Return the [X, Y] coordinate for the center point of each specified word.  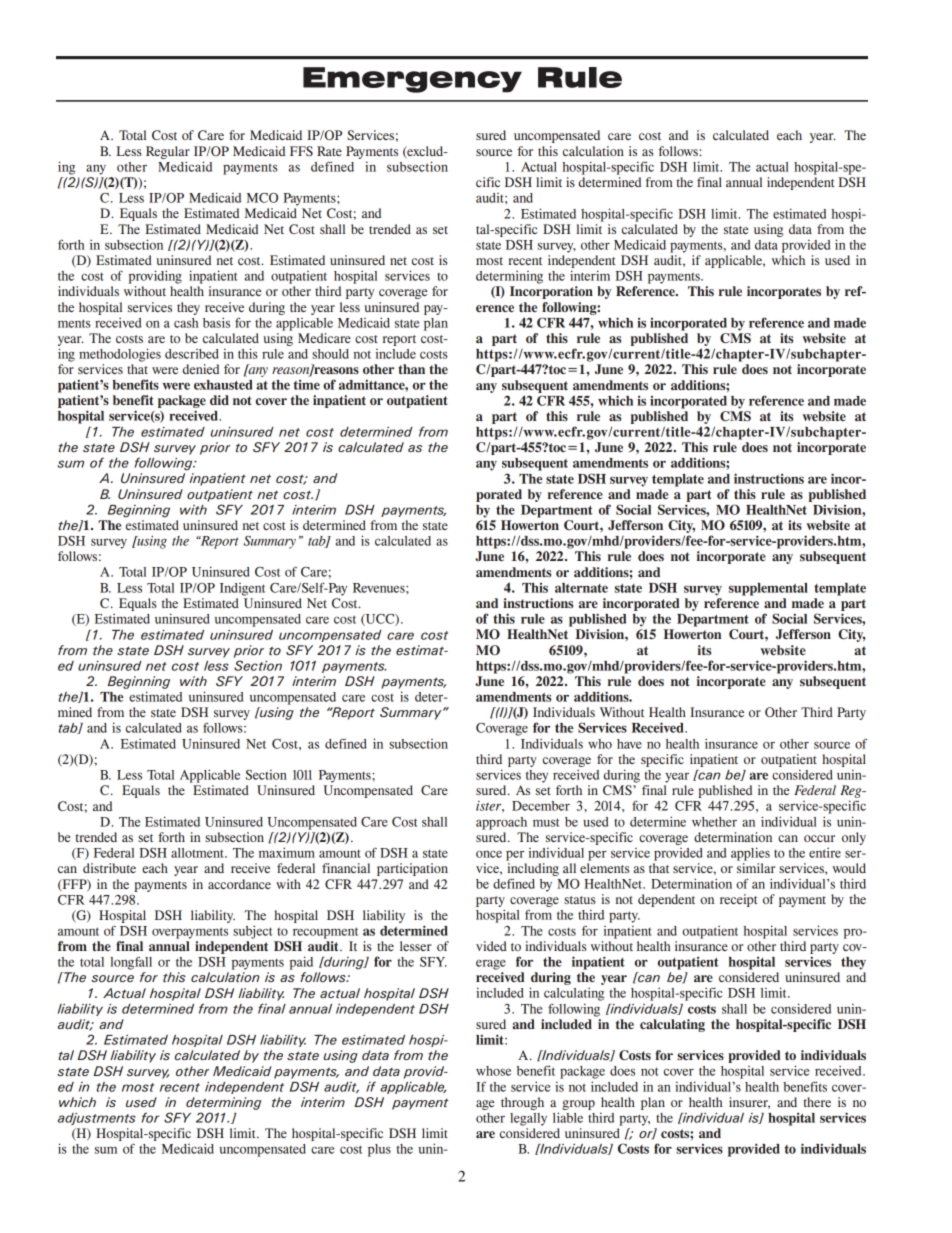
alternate [581, 588]
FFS [301, 151]
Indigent [242, 589]
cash [186, 323]
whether [714, 822]
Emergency [412, 80]
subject [253, 932]
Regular [168, 152]
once [489, 854]
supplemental [768, 589]
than [411, 369]
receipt [739, 900]
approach [501, 823]
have [629, 744]
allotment [198, 853]
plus [379, 1150]
